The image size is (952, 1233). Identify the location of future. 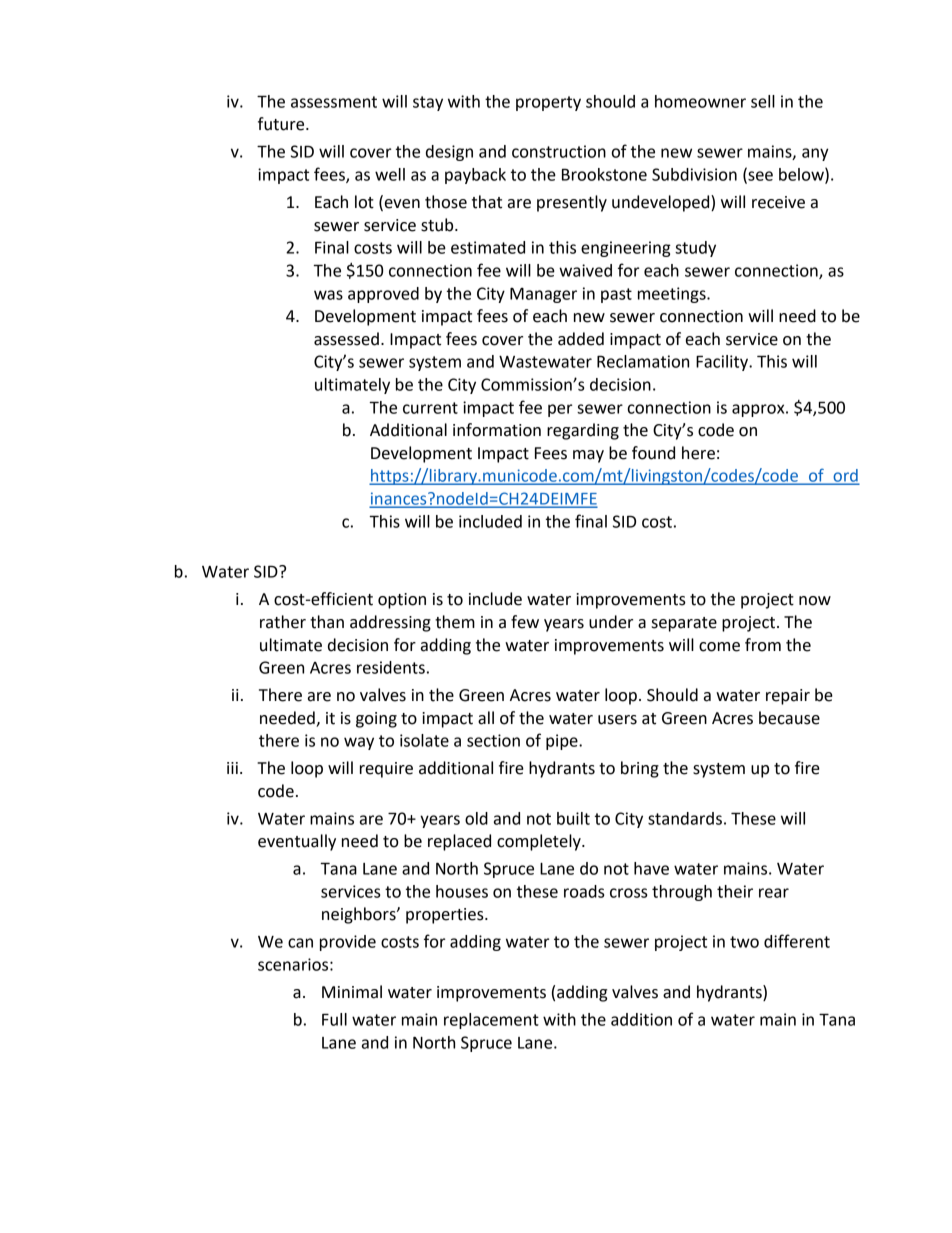
(282, 124).
